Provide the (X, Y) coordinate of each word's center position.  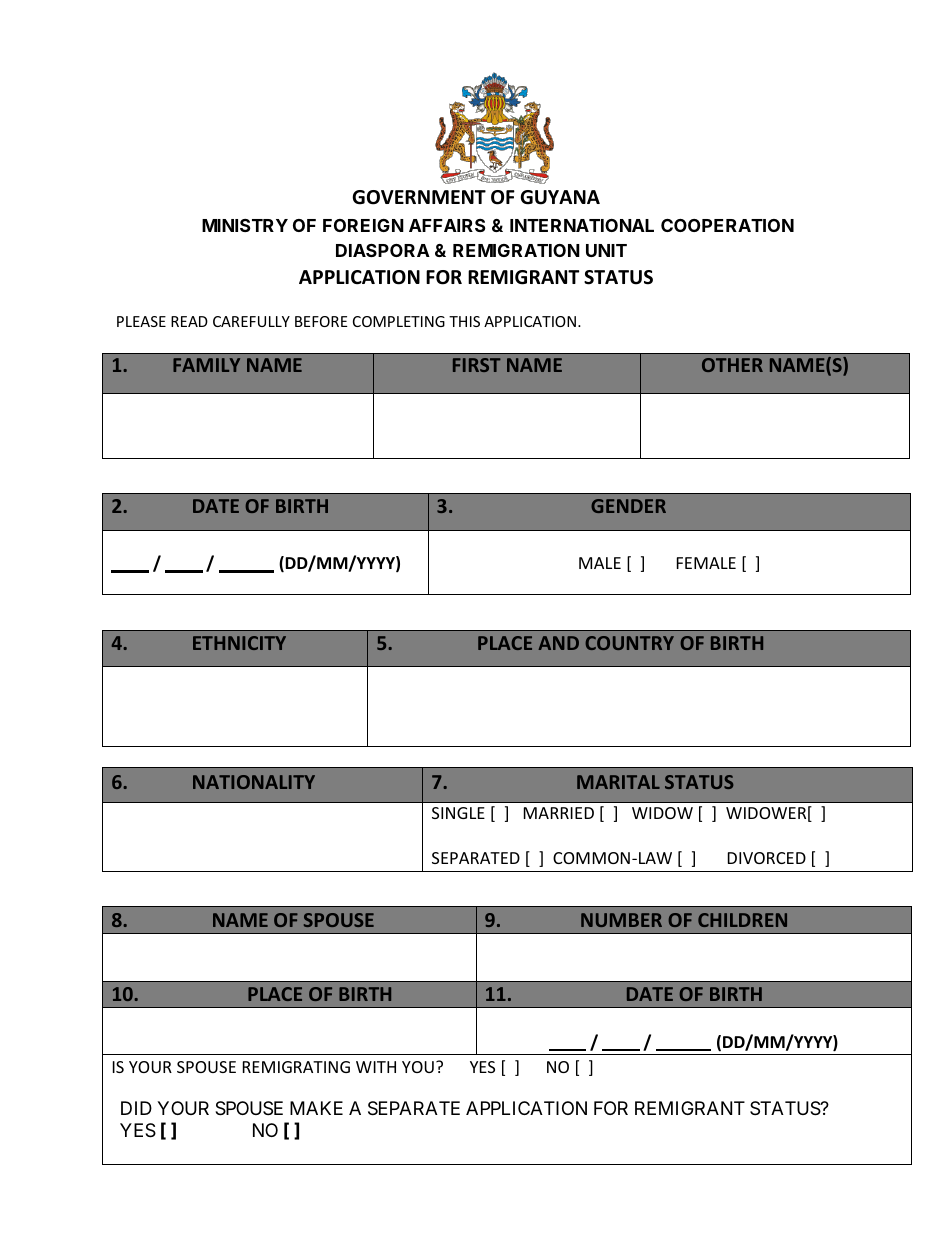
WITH (376, 1067)
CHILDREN (742, 920)
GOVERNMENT (419, 197)
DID (136, 1108)
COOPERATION (727, 225)
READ (189, 321)
